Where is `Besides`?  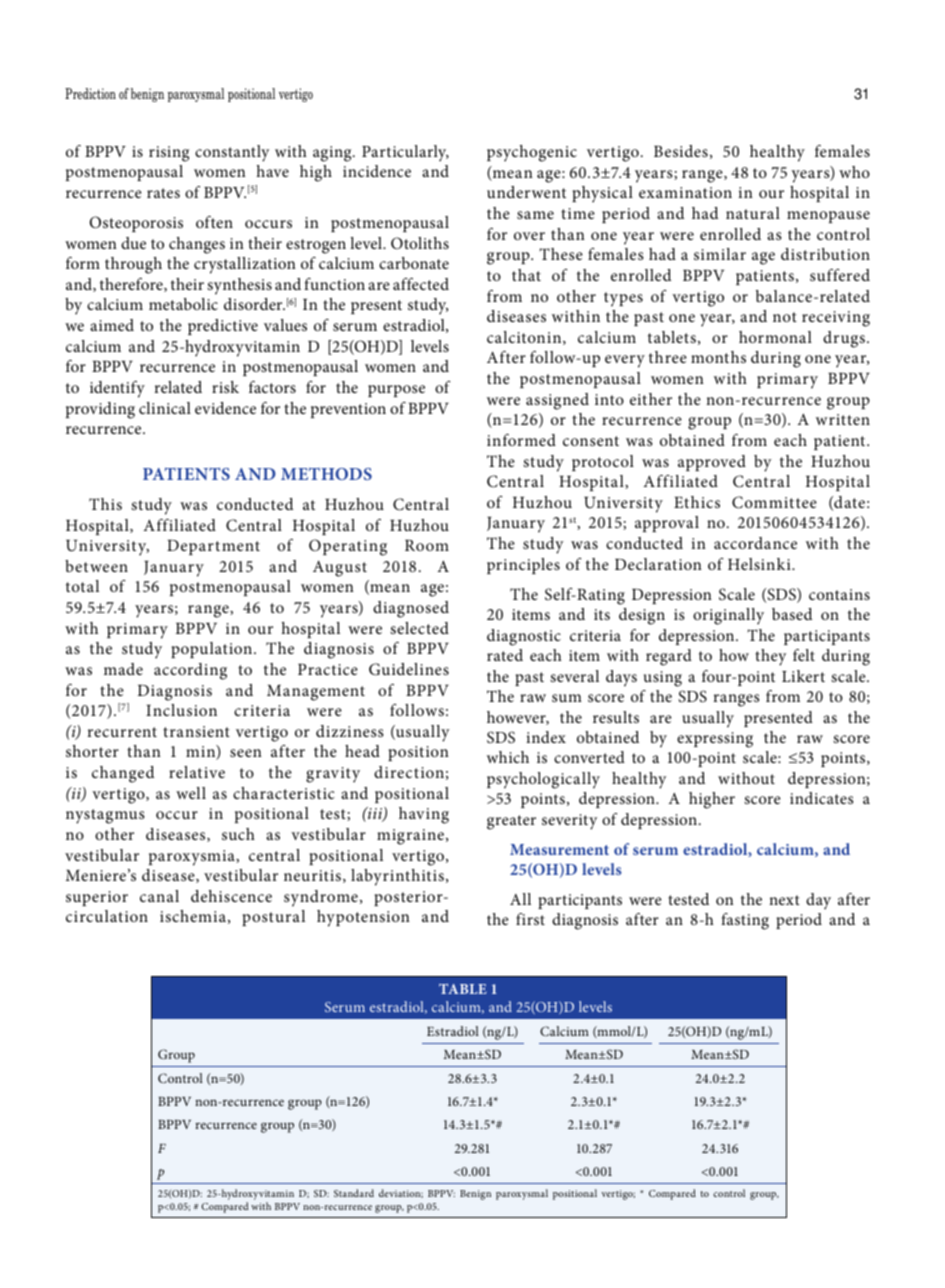 Besides is located at coordinates (681, 151).
